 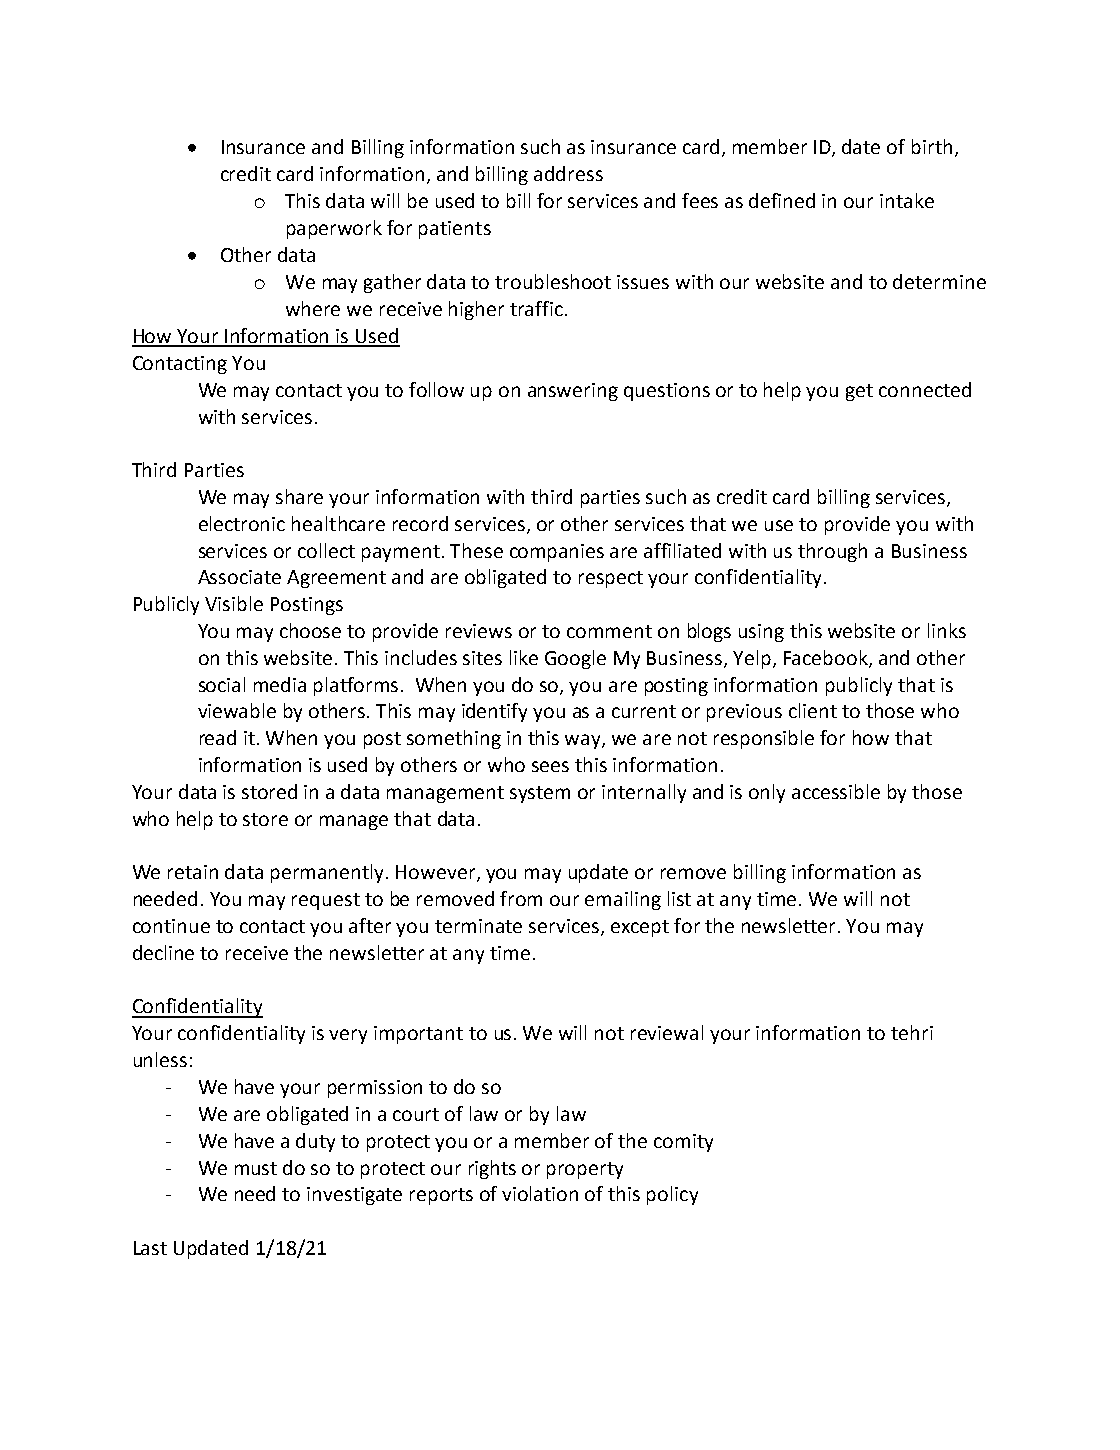 I want to click on viewable, so click(x=237, y=710).
